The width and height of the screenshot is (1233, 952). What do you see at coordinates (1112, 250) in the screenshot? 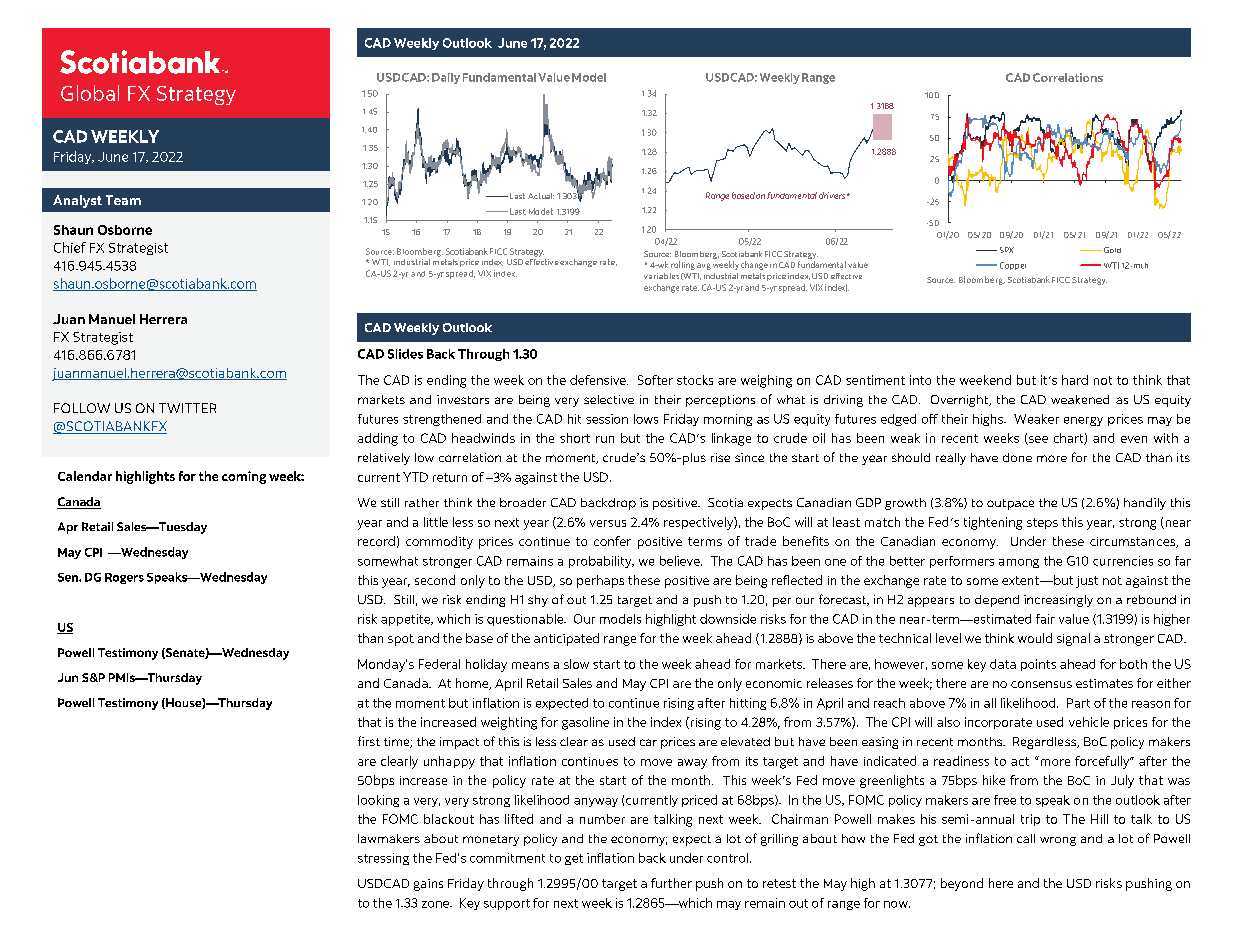
I see `Gold` at bounding box center [1112, 250].
